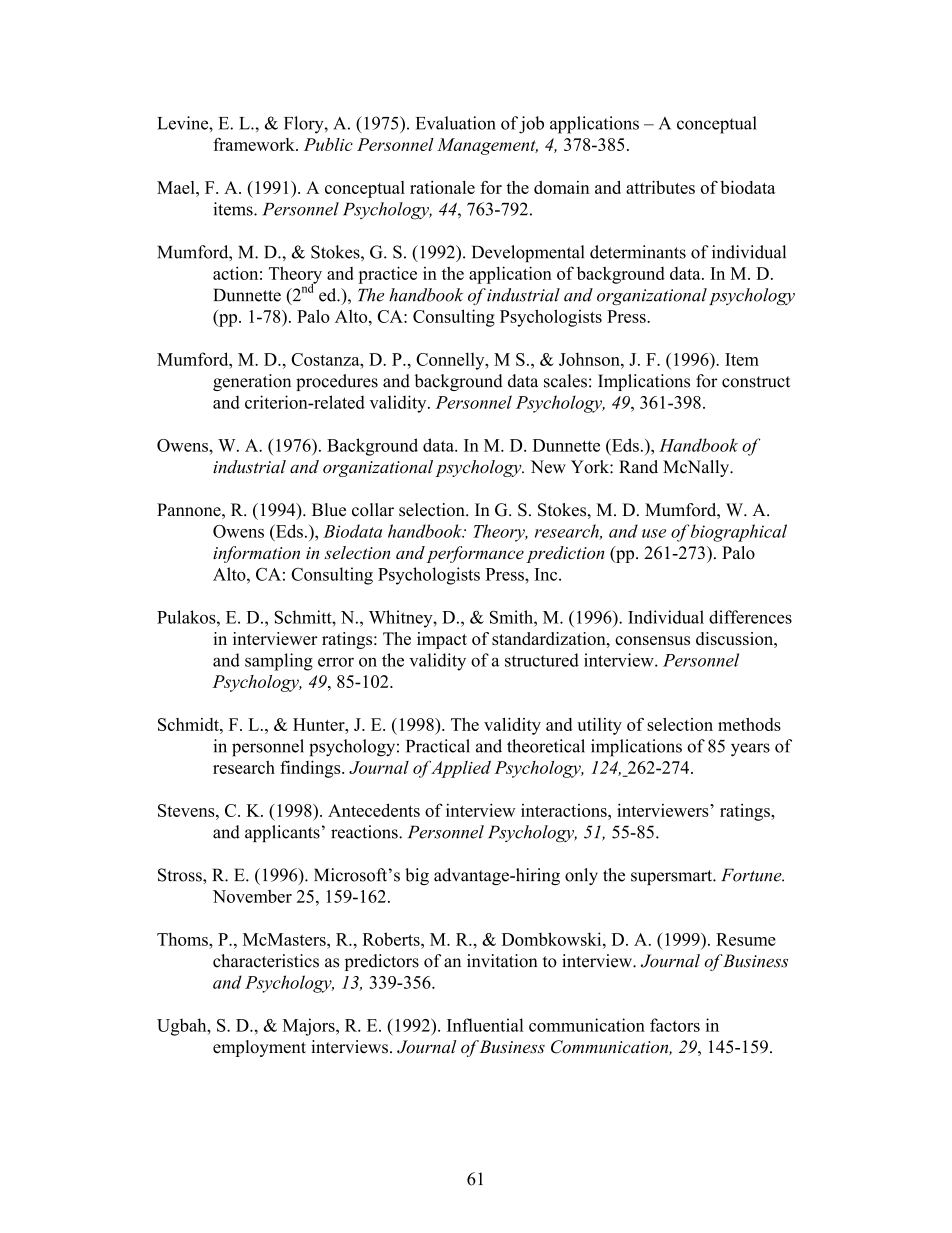 The image size is (952, 1233). What do you see at coordinates (259, 1048) in the image?
I see `employment` at bounding box center [259, 1048].
